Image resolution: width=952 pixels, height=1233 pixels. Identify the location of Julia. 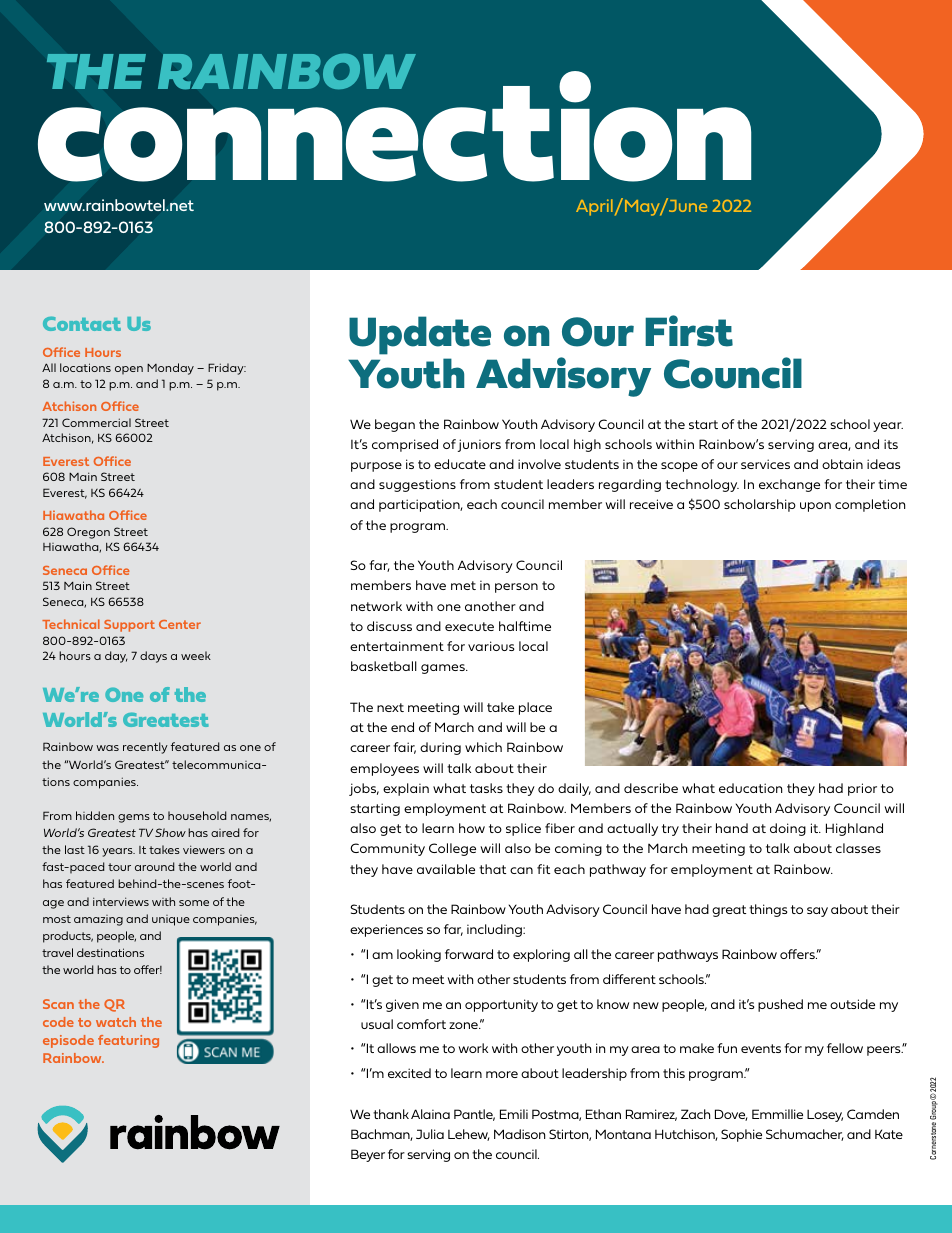
(430, 1134).
